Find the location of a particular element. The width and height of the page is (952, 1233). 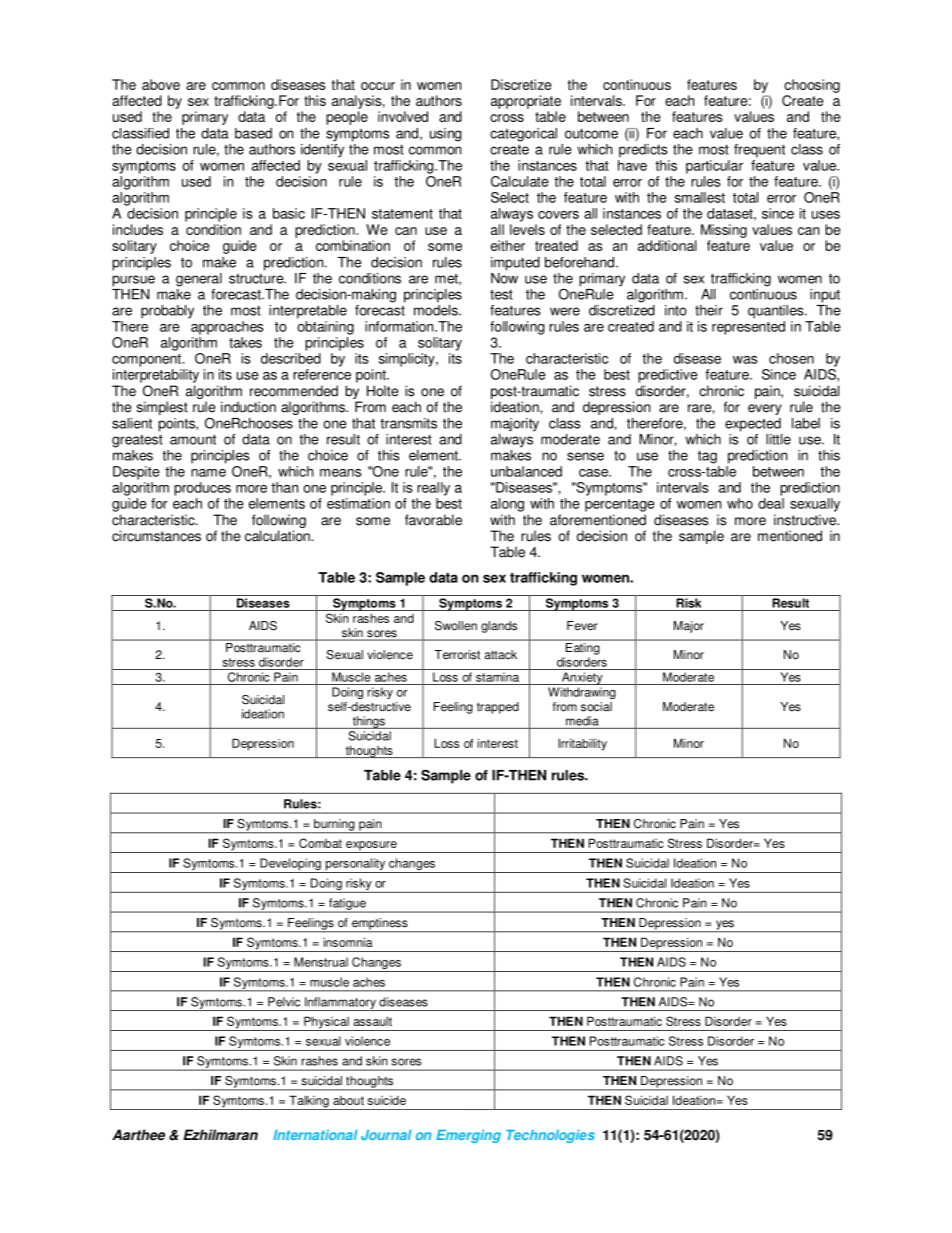

instructive is located at coordinates (806, 520).
